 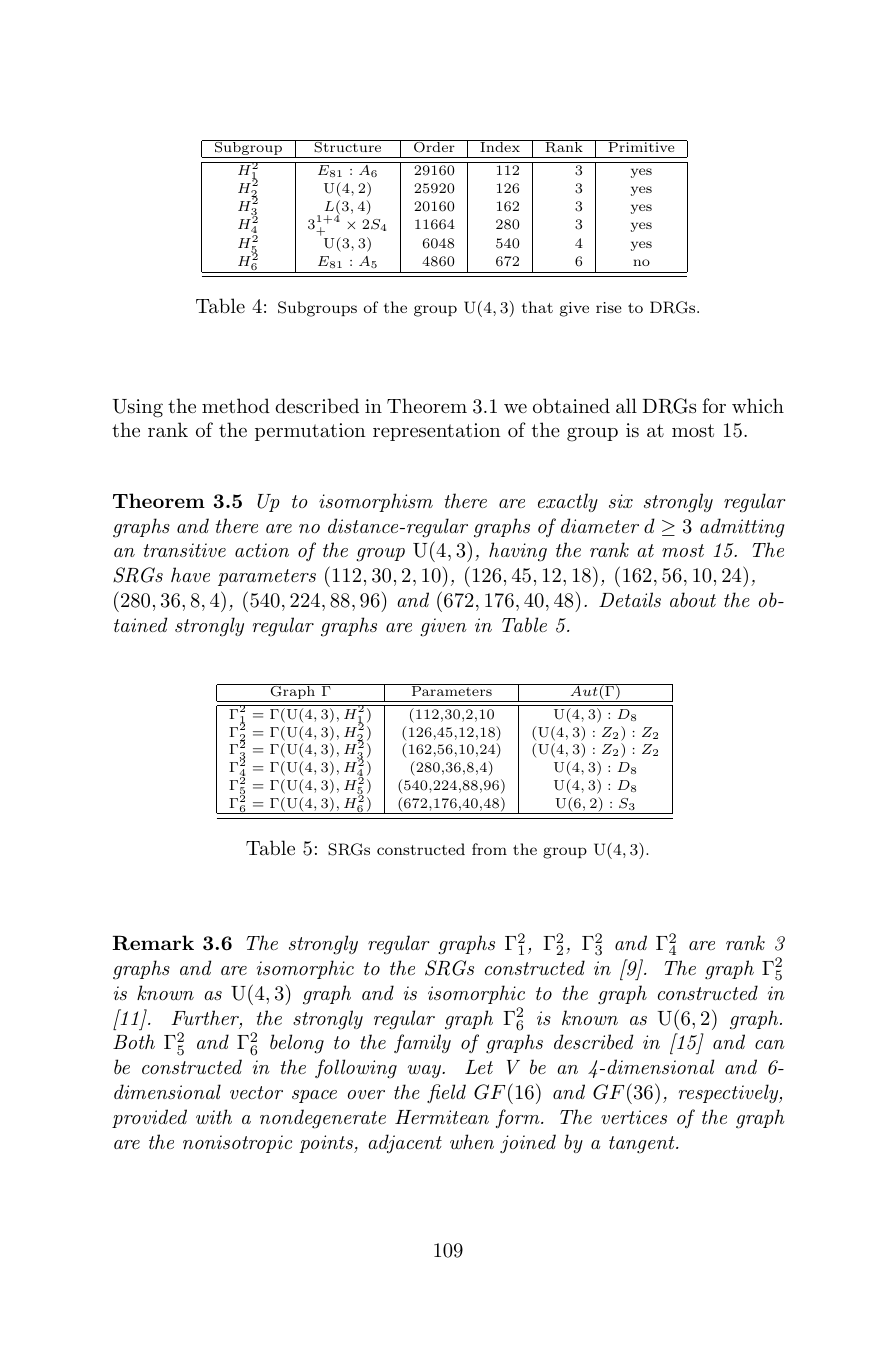 What do you see at coordinates (153, 942) in the document?
I see `Remark` at bounding box center [153, 942].
